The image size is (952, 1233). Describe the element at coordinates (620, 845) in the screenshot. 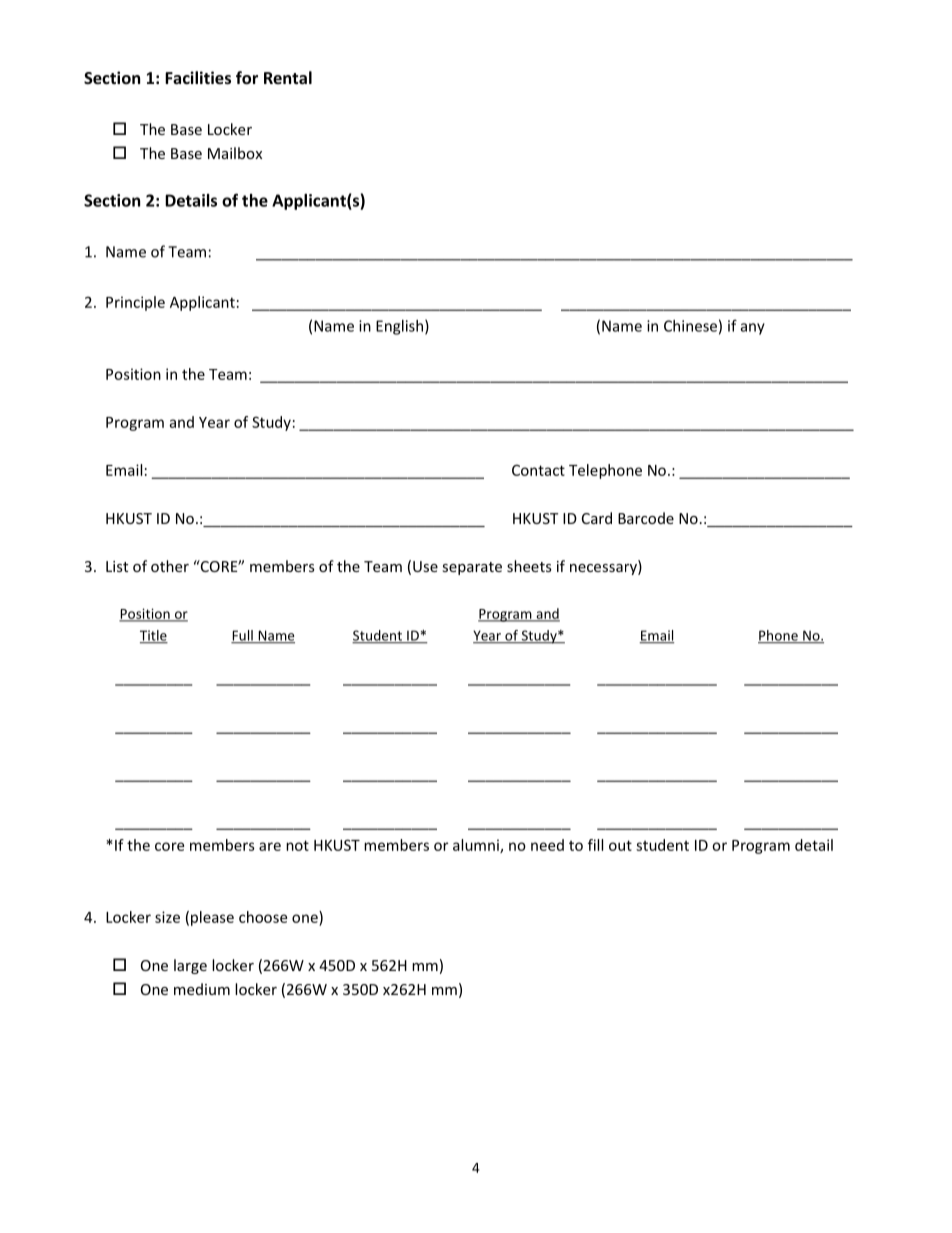

I see `out` at that location.
